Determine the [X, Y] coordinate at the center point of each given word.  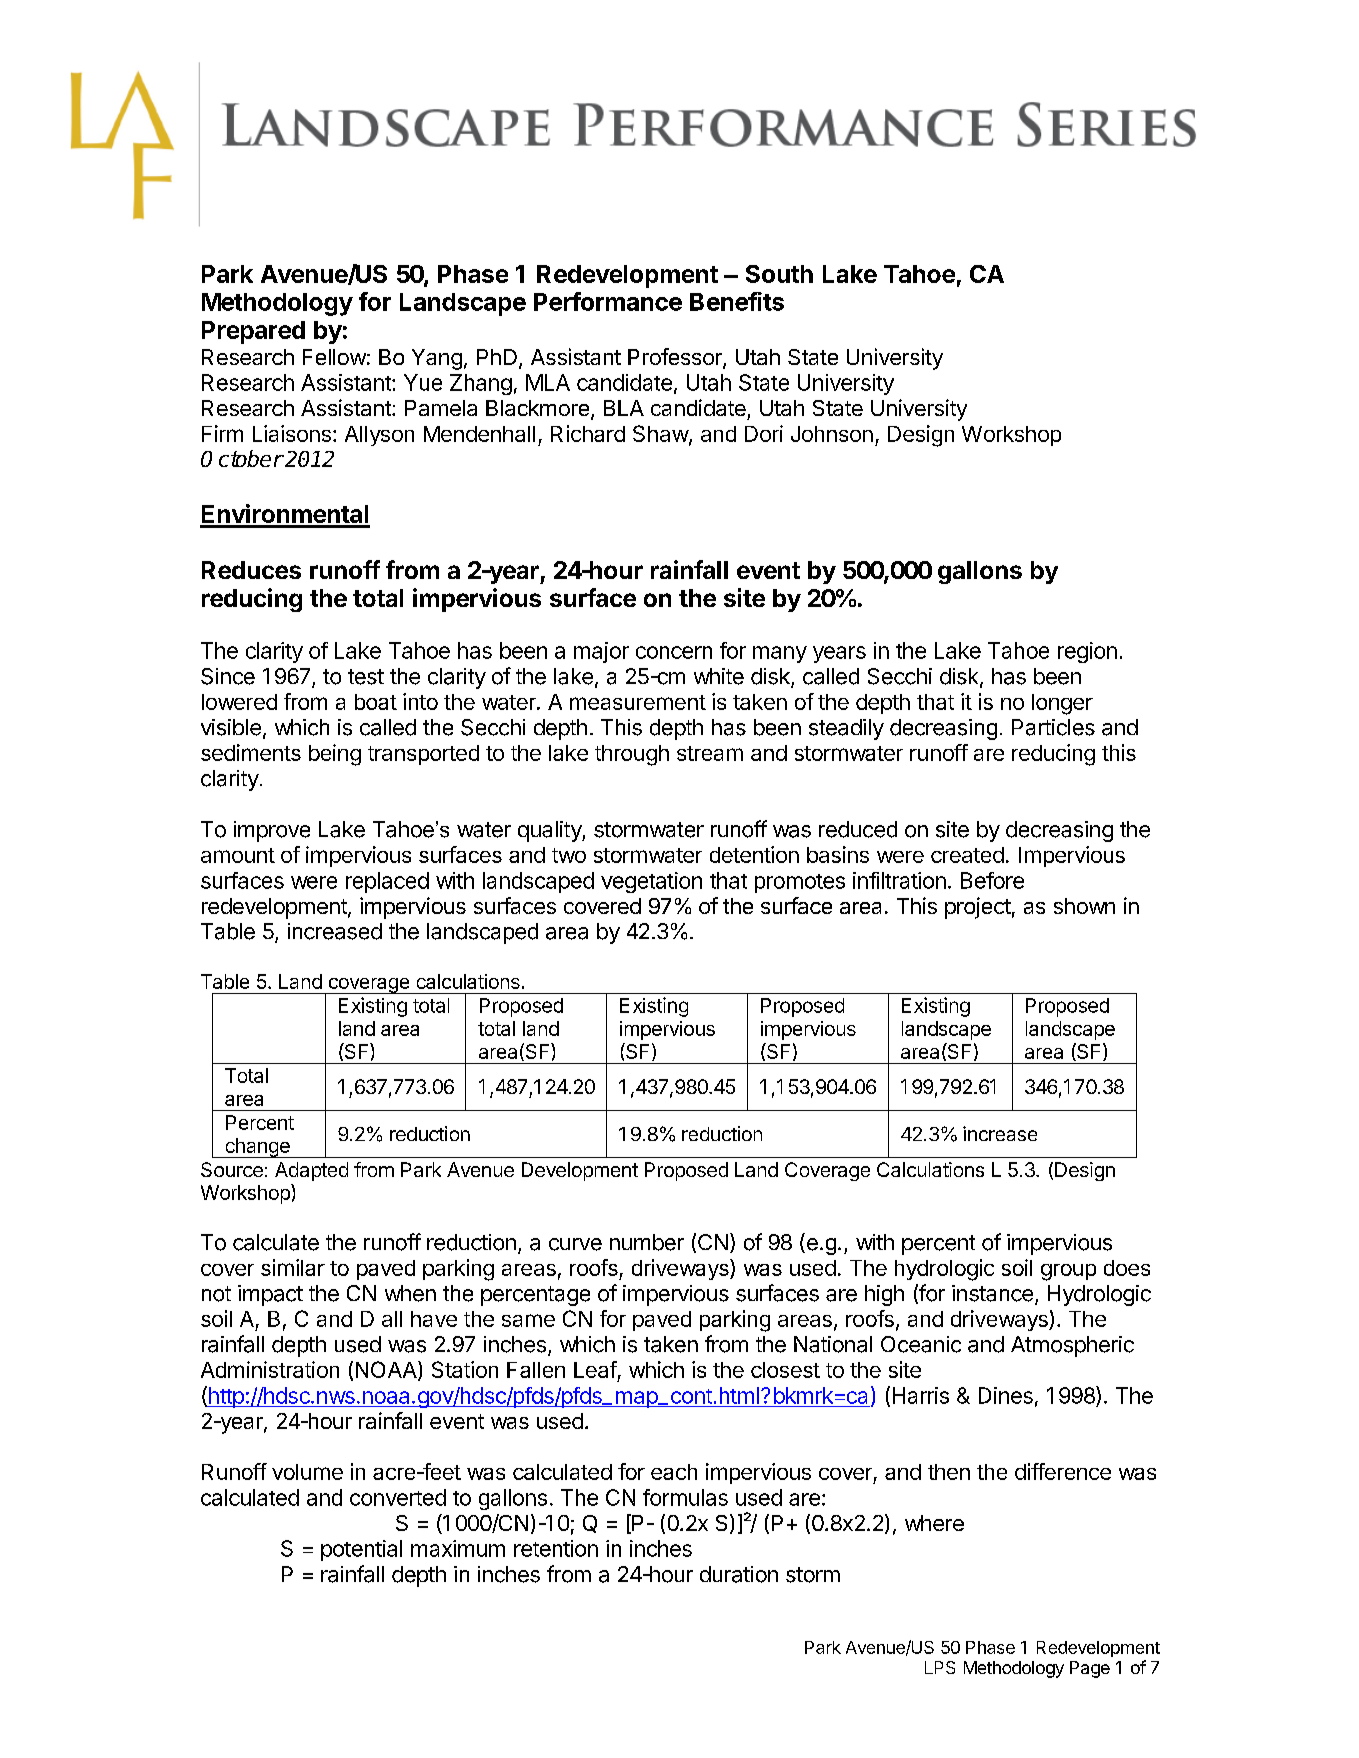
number [647, 1242]
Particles [1053, 727]
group [1068, 1272]
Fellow [334, 357]
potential [361, 1550]
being [335, 755]
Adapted [311, 1171]
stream [710, 753]
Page [1090, 1669]
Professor [676, 358]
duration [739, 1574]
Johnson [832, 434]
